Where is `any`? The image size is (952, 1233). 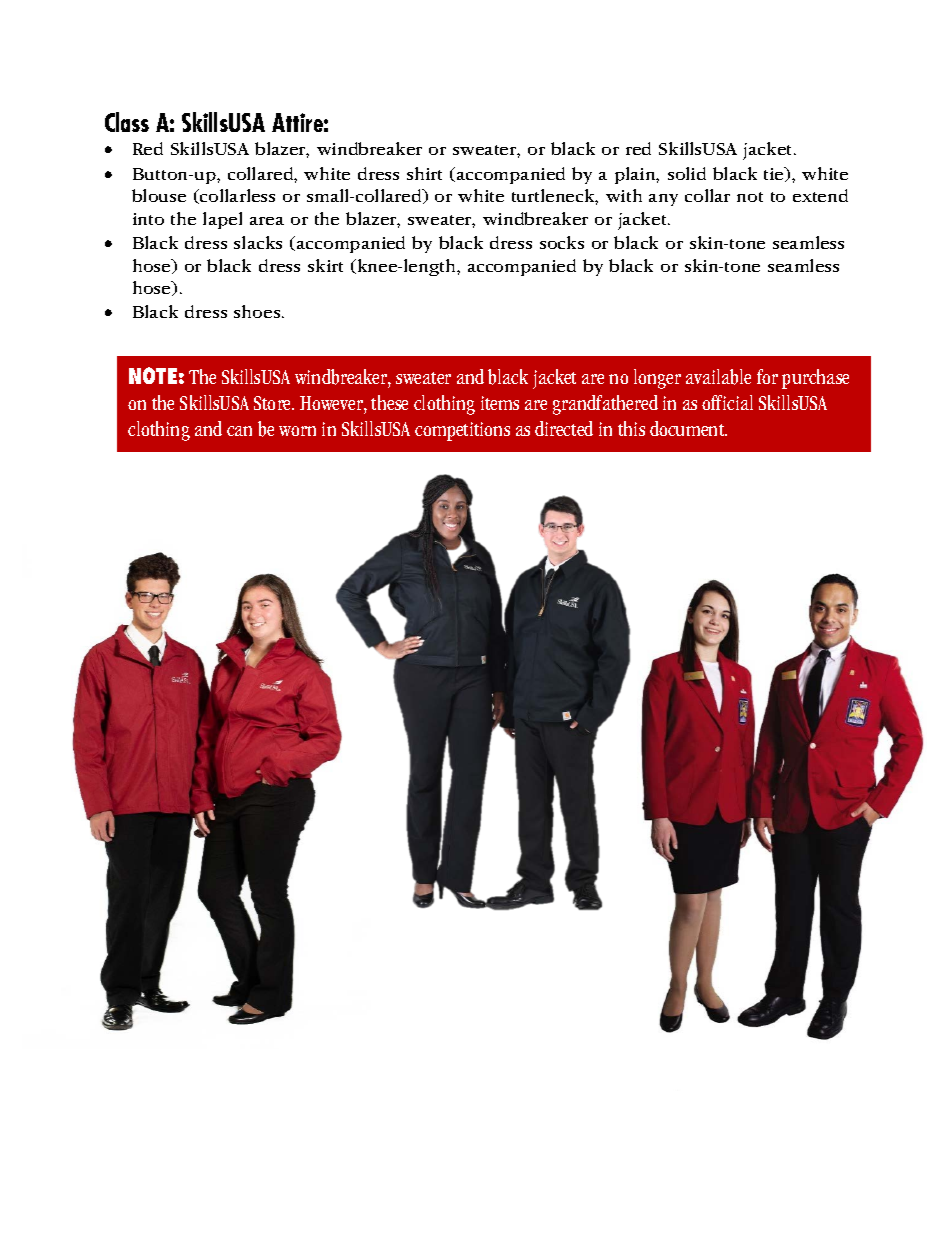 any is located at coordinates (663, 200).
